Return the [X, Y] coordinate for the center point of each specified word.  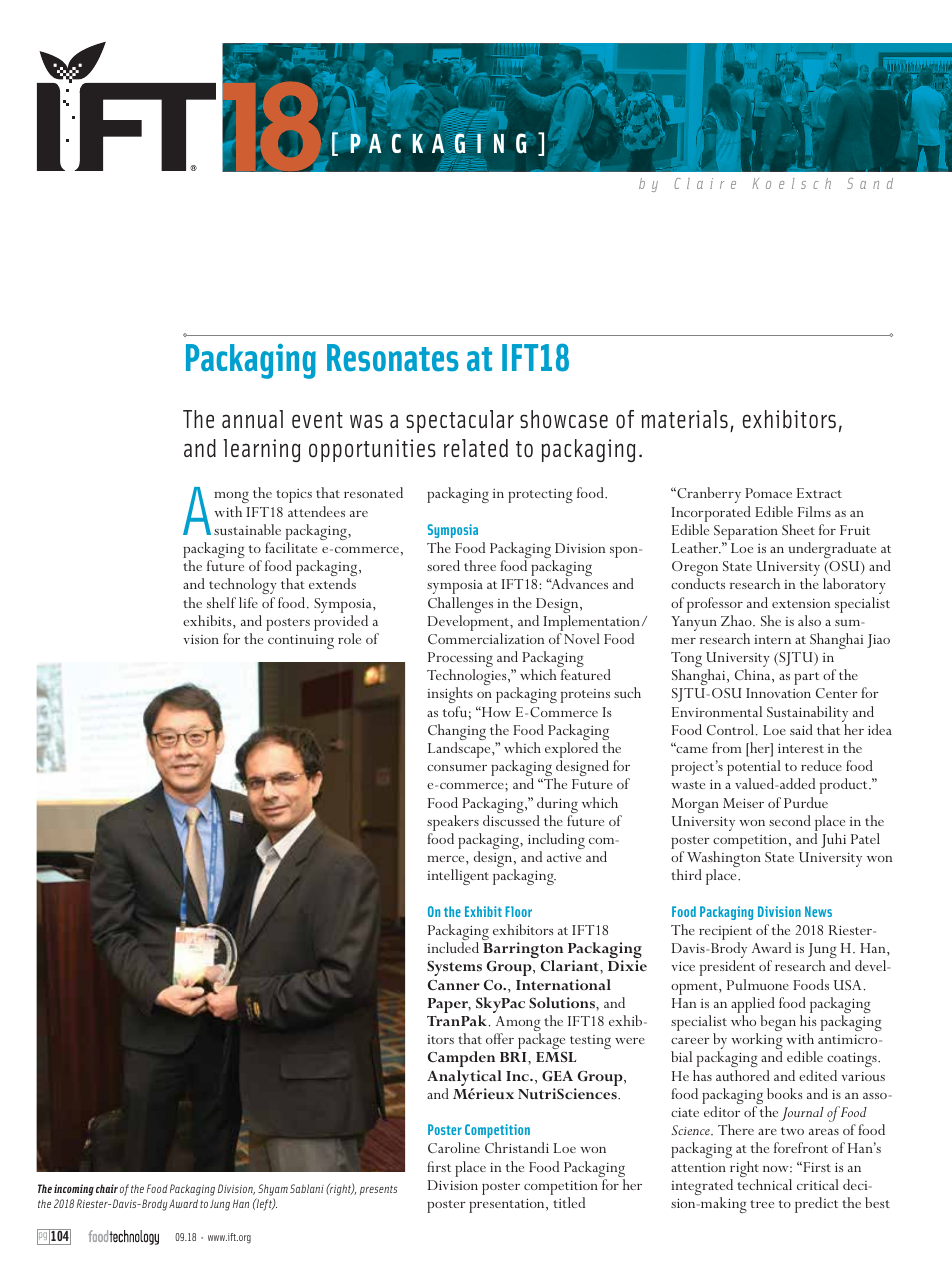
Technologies [468, 678]
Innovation [778, 693]
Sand [870, 183]
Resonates [393, 358]
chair [107, 1188]
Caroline [454, 1147]
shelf [221, 602]
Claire [705, 183]
